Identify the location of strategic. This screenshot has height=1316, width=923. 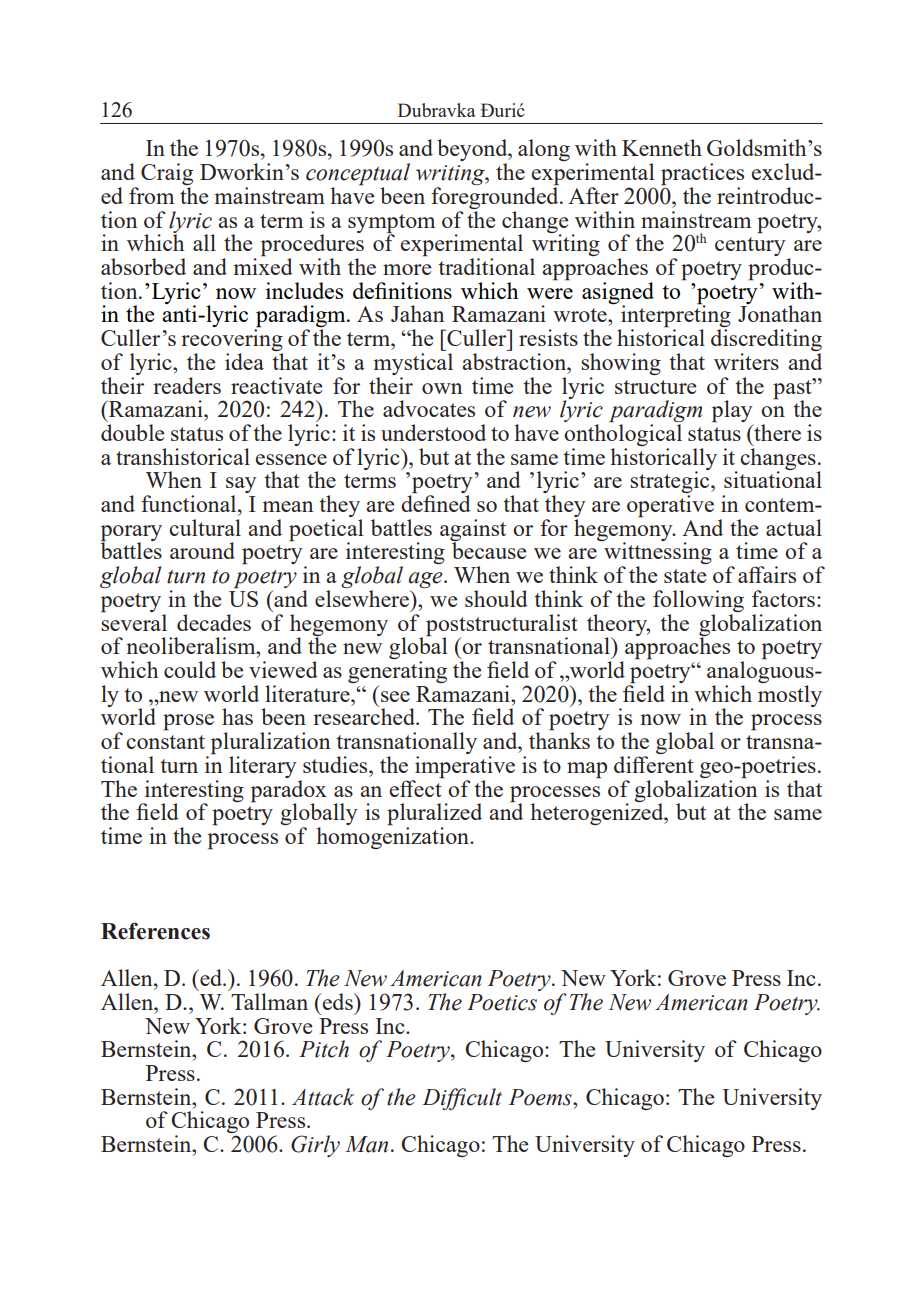
(671, 482).
